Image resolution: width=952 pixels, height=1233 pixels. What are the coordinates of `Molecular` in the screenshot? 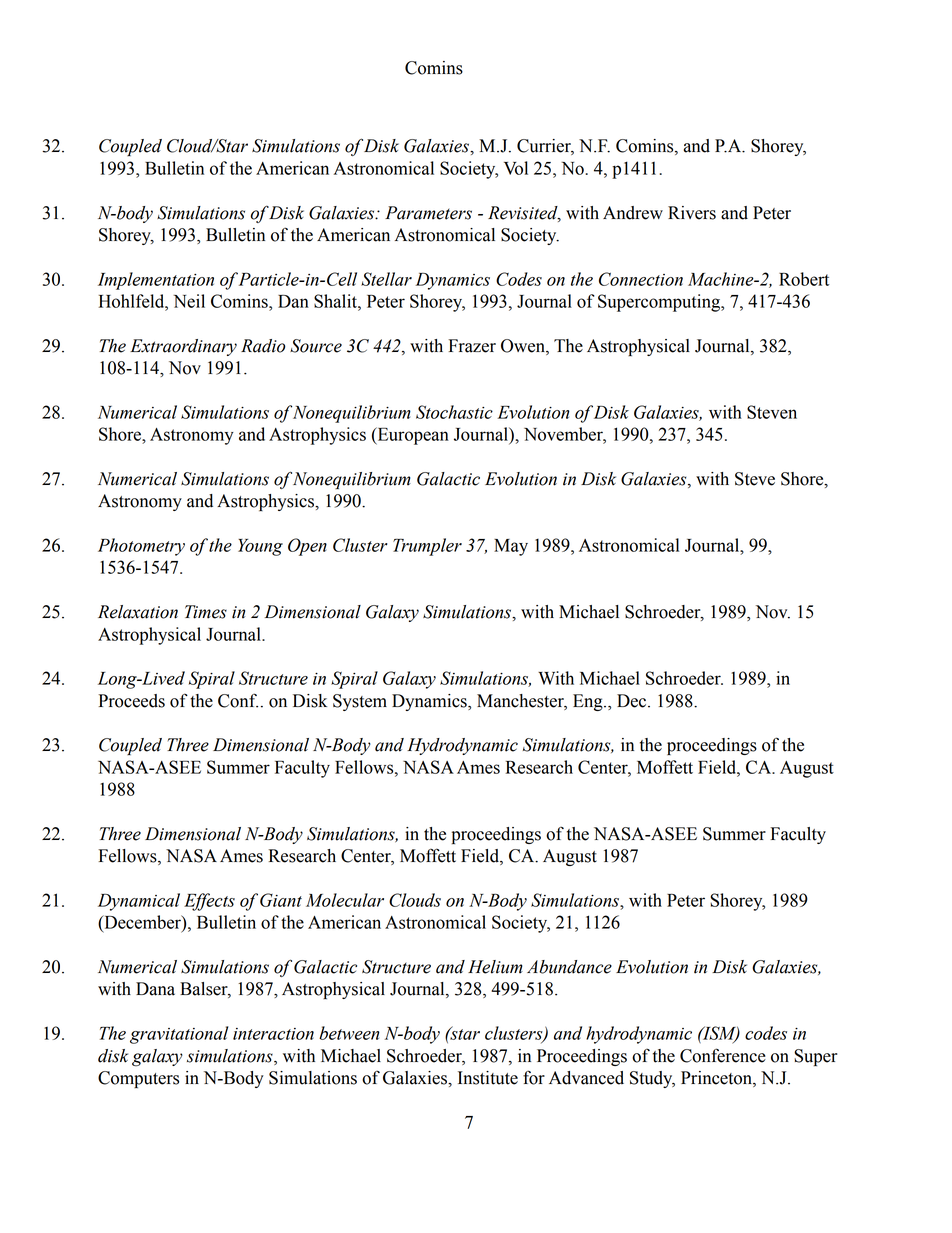 It's located at (345, 900).
